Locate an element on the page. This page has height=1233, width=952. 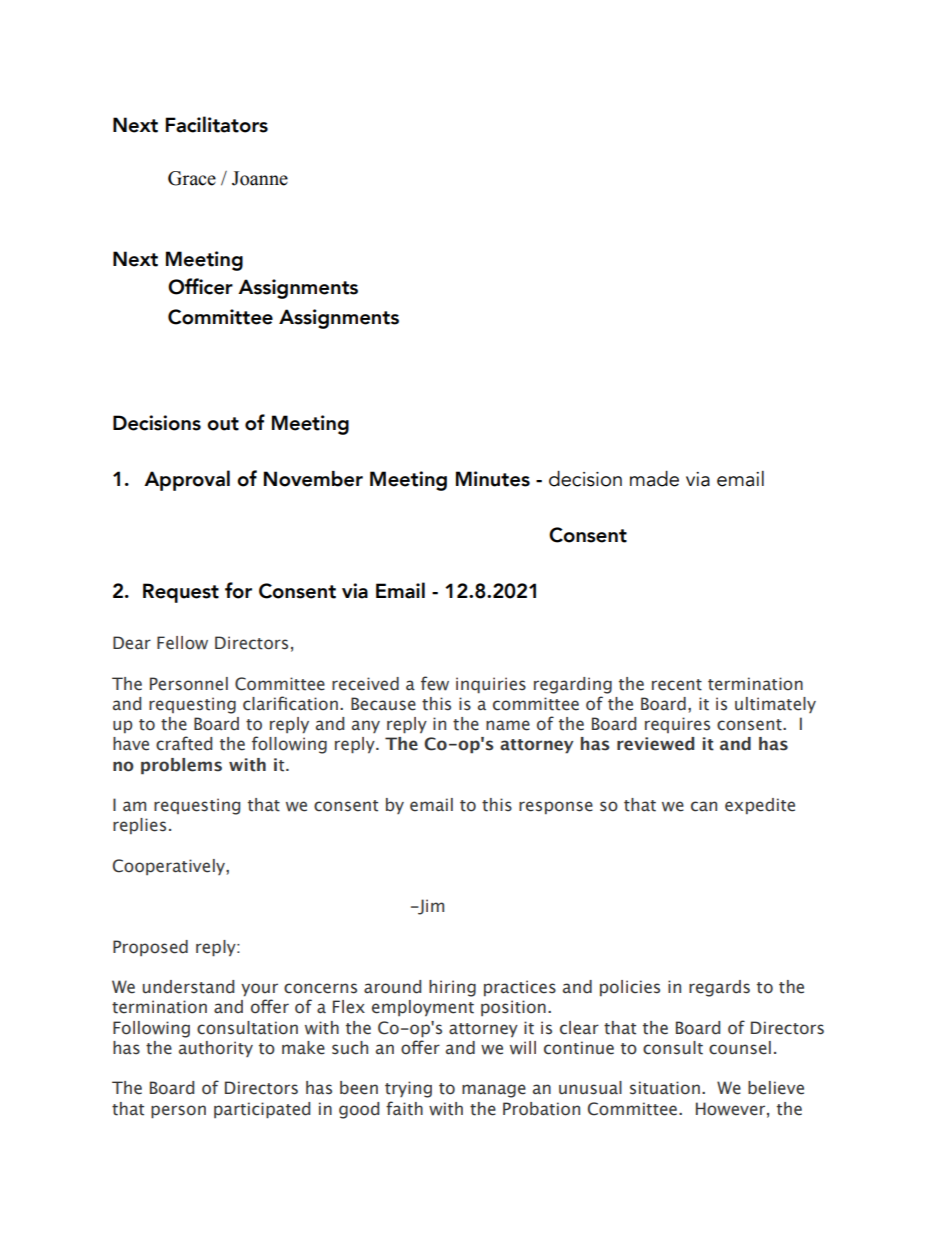
Grace is located at coordinates (192, 178).
